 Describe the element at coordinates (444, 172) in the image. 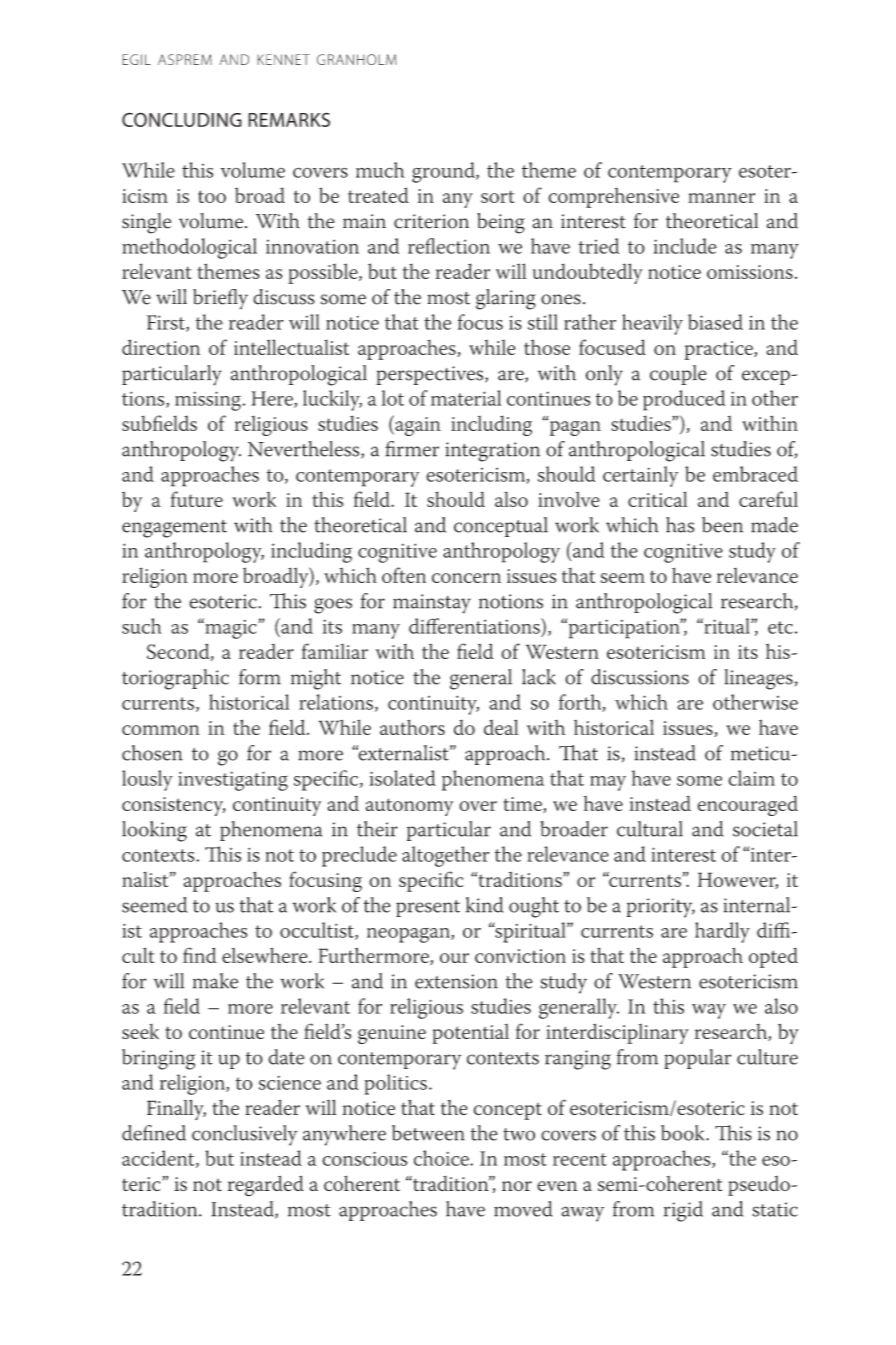

I see `ground` at that location.
